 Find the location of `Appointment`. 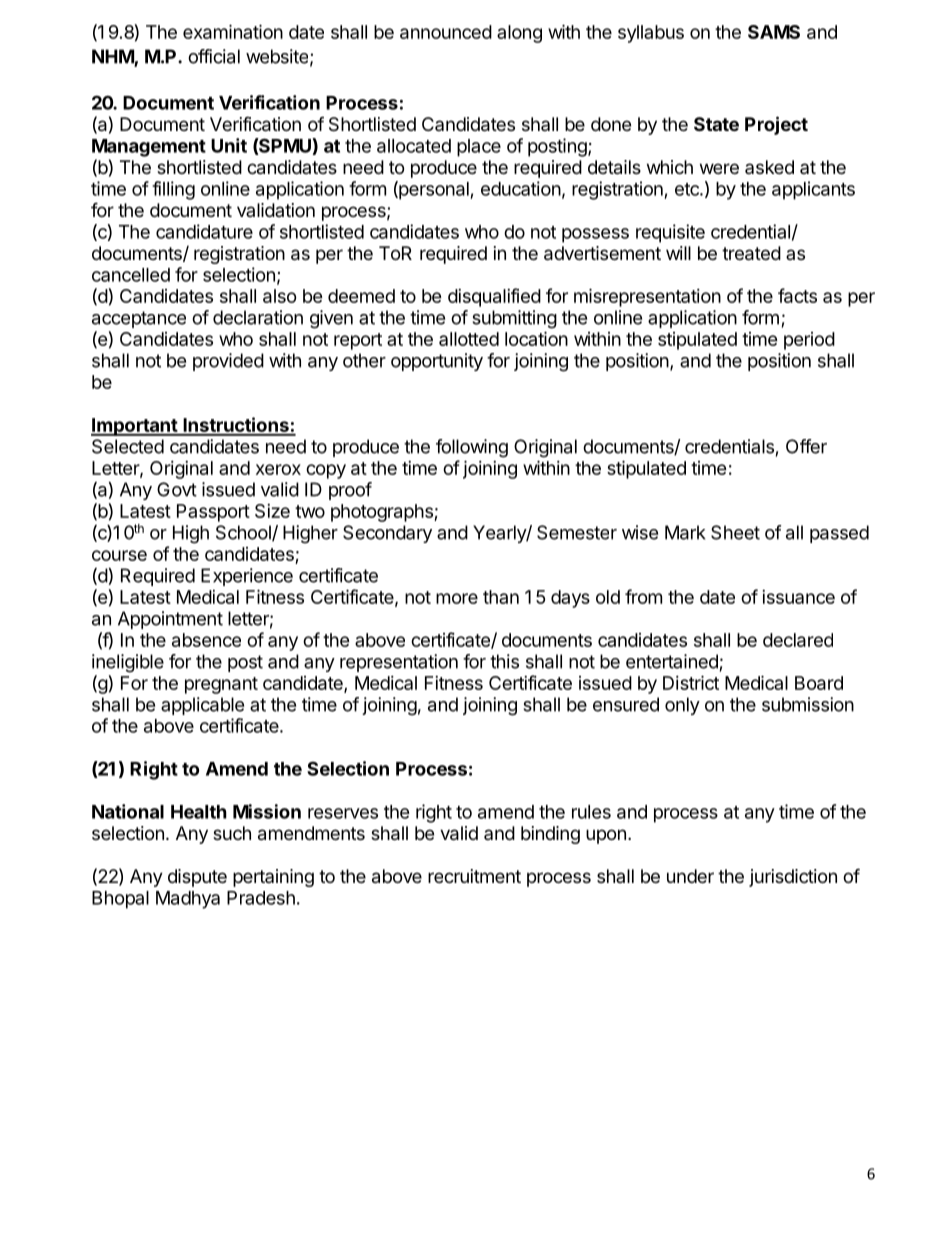

Appointment is located at coordinates (170, 620).
